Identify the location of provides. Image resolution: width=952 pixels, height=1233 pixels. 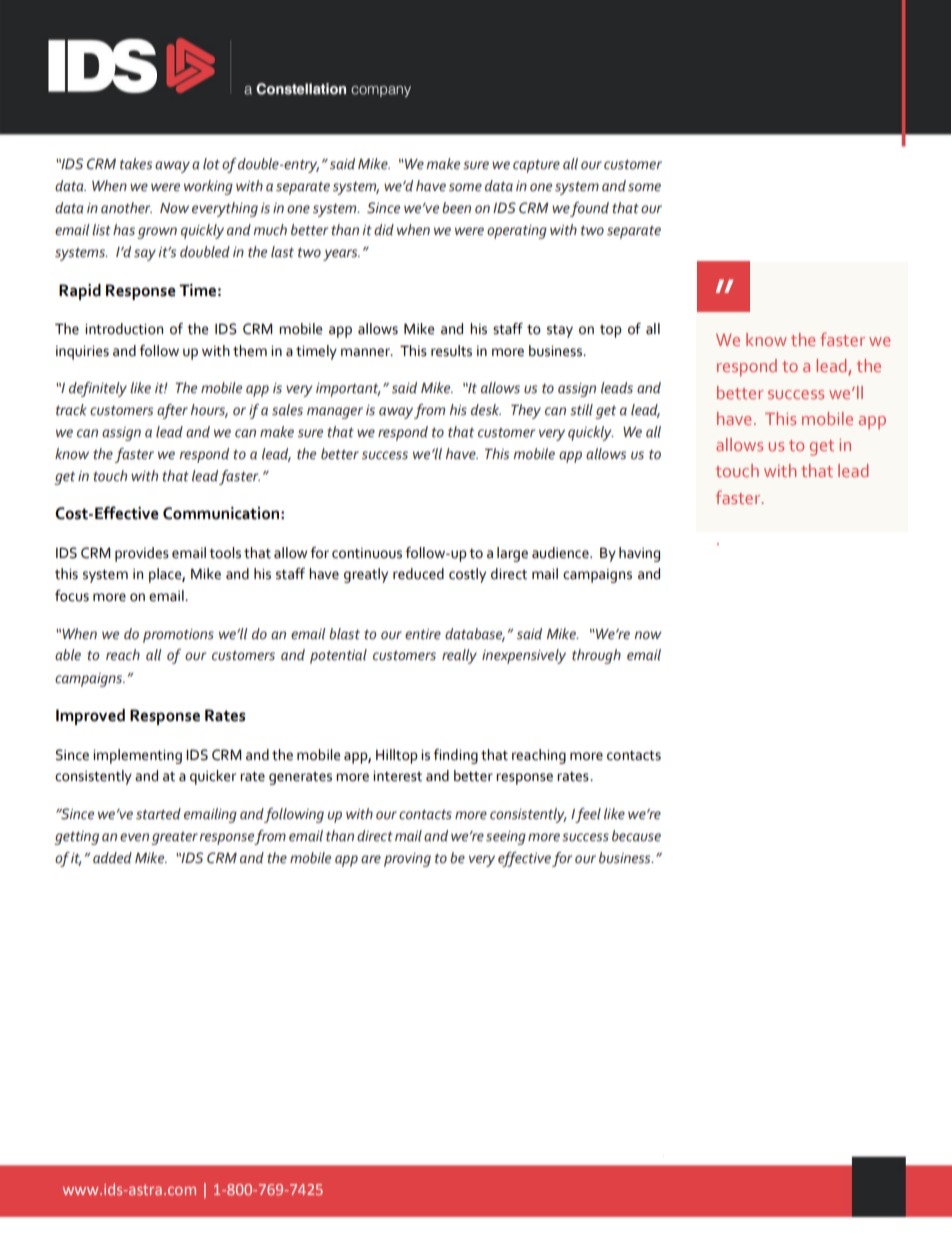
(142, 554).
